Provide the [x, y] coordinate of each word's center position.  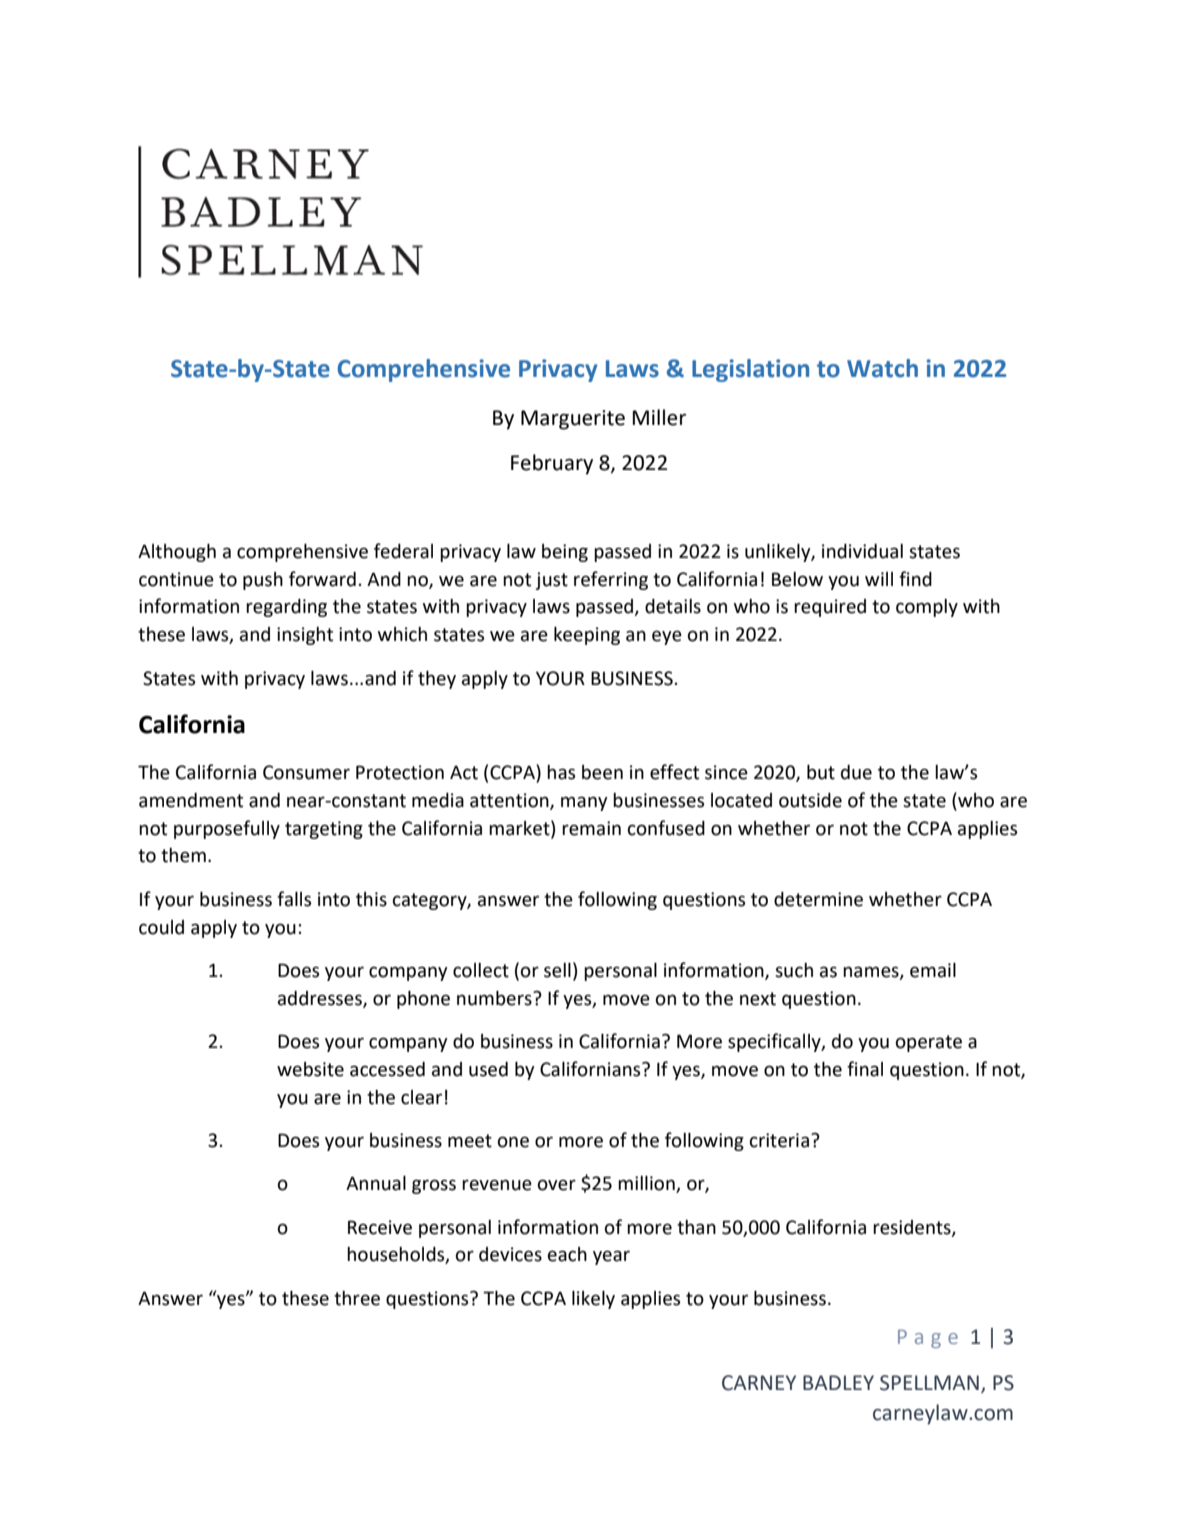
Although [177, 553]
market [520, 828]
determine [818, 899]
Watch [882, 368]
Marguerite [573, 420]
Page [928, 1338]
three [357, 1298]
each [567, 1254]
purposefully [227, 829]
